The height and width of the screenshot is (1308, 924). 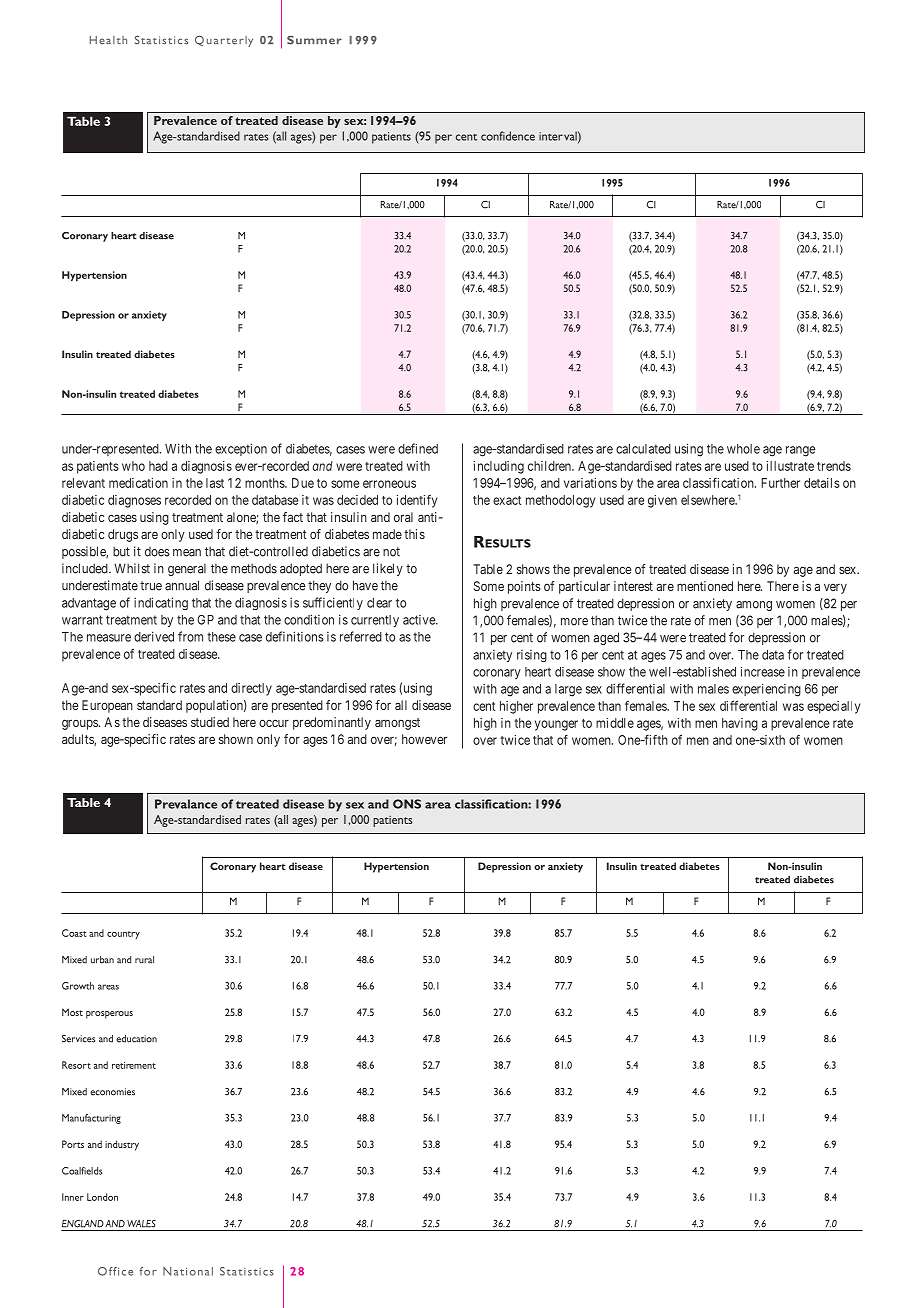 I want to click on confidence, so click(x=508, y=136).
